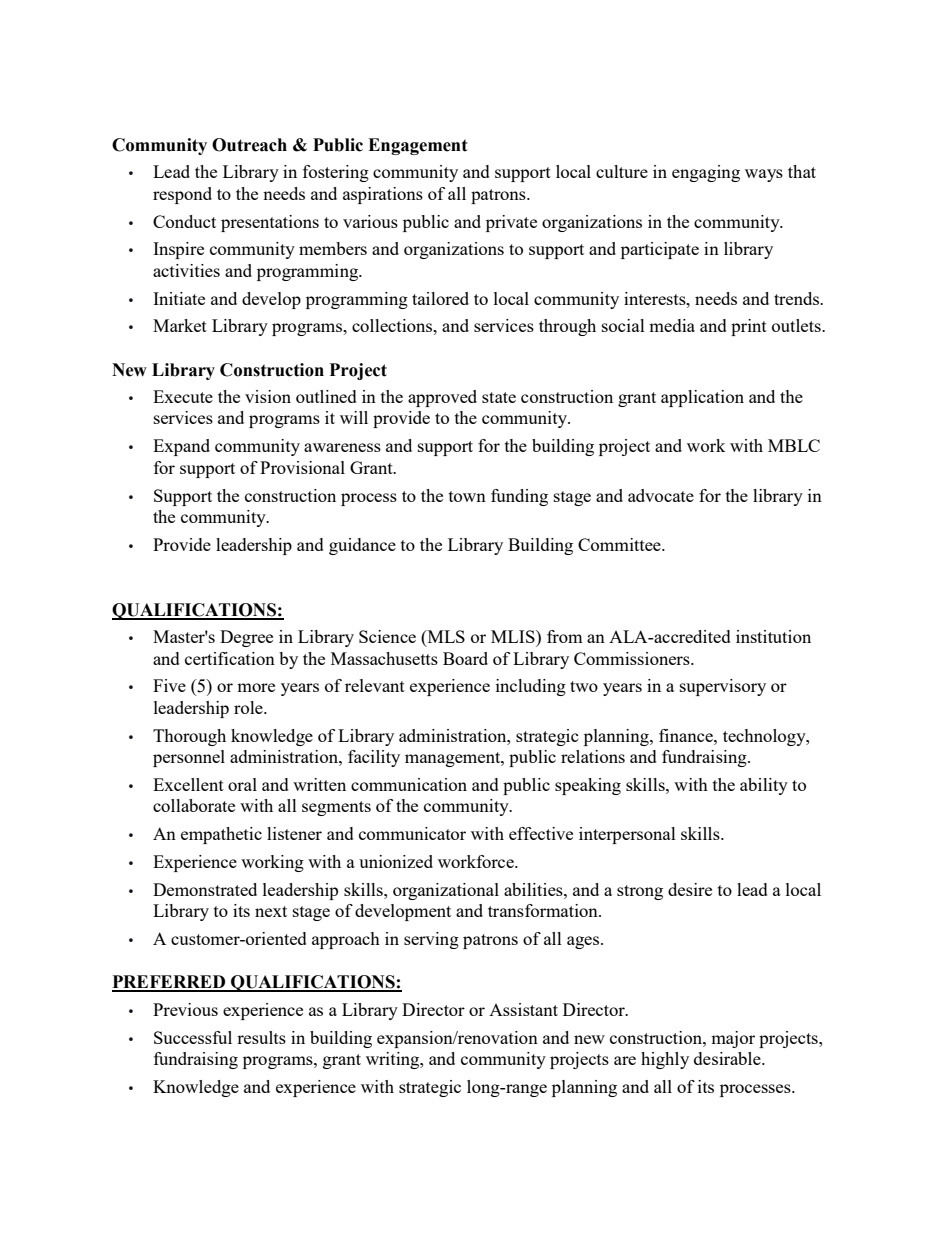 The width and height of the page is (952, 1233). I want to click on private, so click(511, 223).
